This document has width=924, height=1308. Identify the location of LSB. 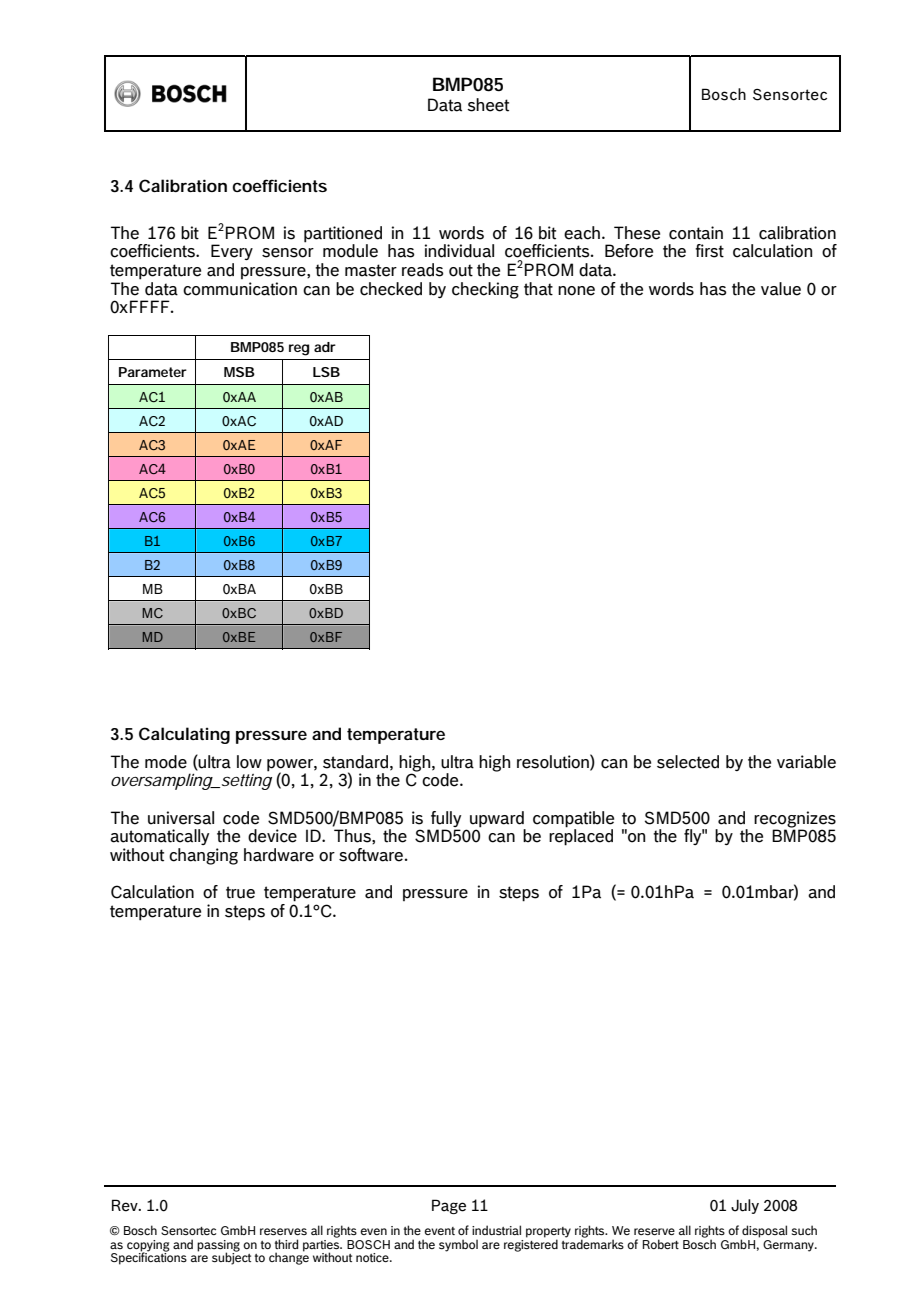
(326, 372).
